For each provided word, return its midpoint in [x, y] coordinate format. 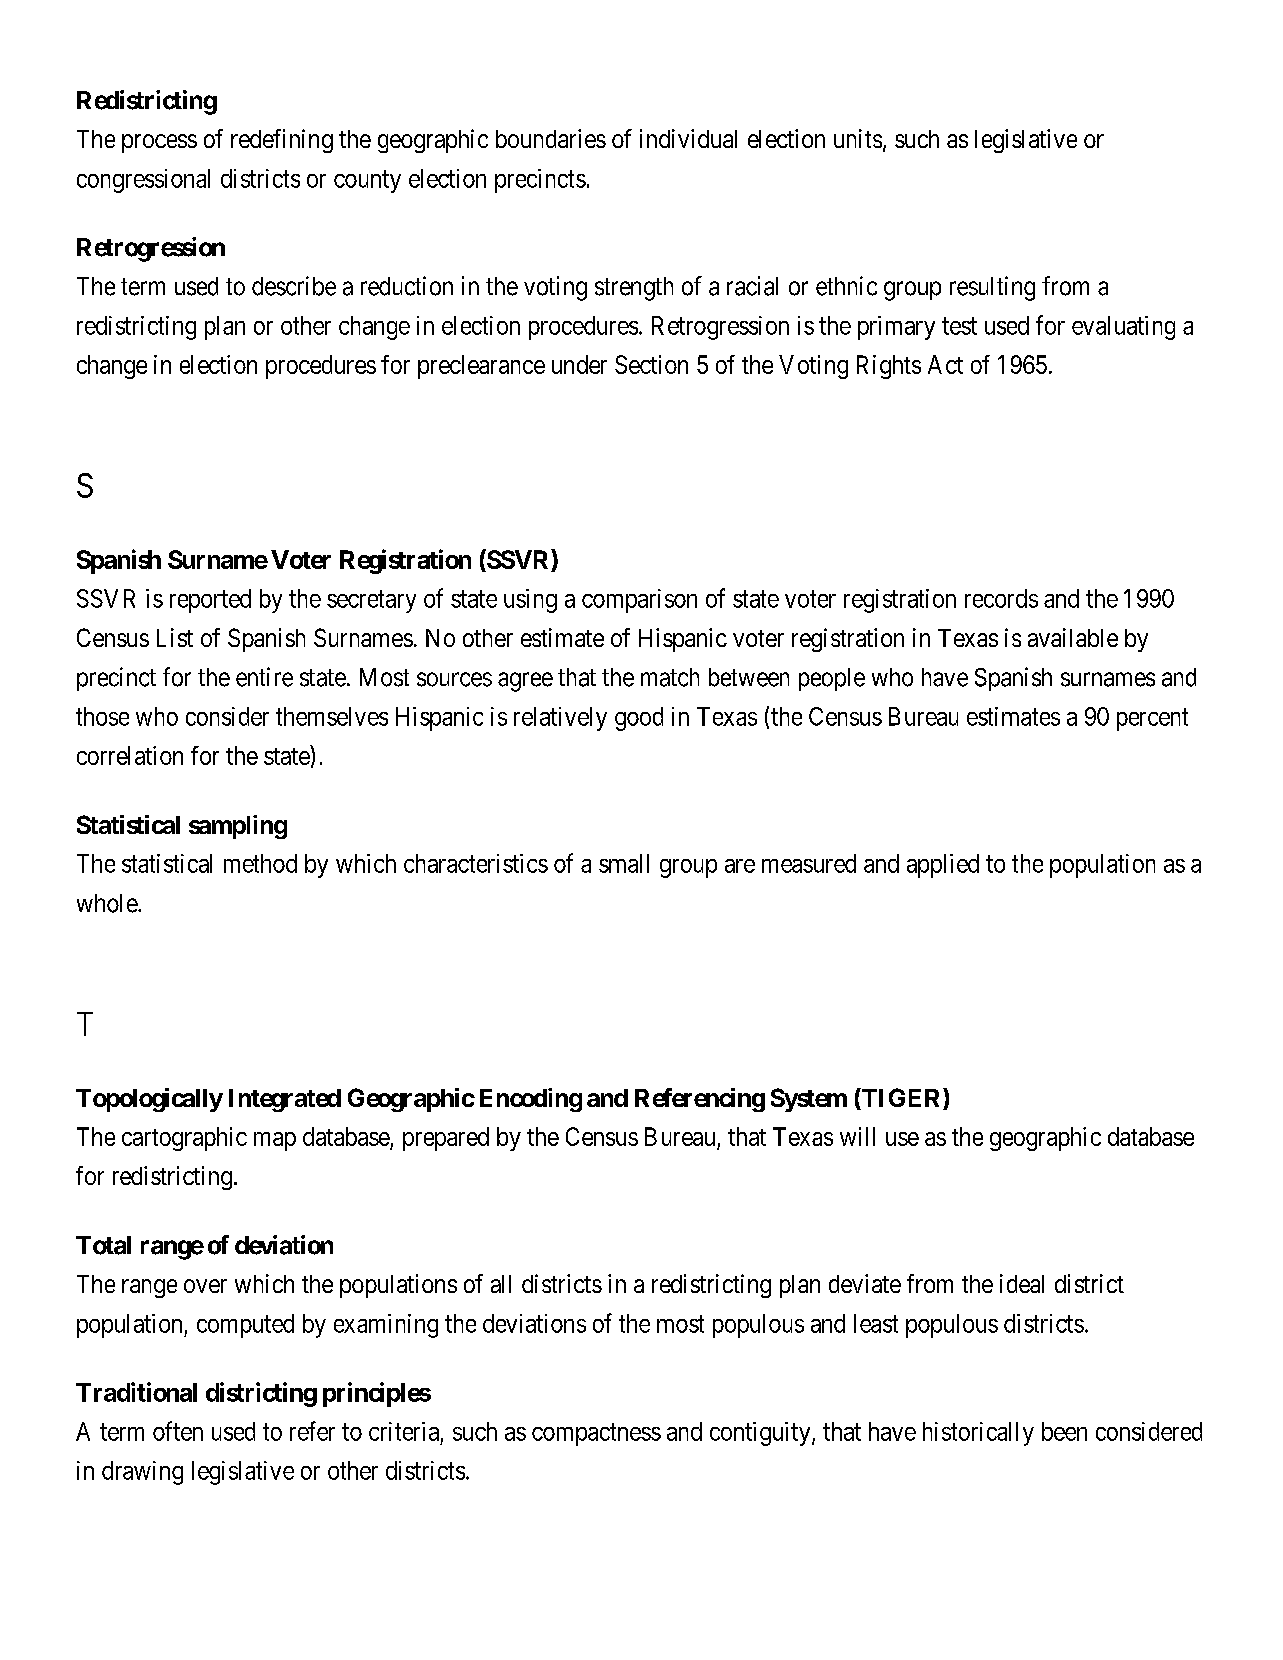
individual [688, 138]
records [1001, 598]
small [624, 863]
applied [943, 866]
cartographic [184, 1139]
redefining [282, 141]
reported [210, 601]
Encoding [531, 1100]
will [857, 1136]
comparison [639, 601]
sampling [238, 827]
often [178, 1431]
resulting [992, 288]
